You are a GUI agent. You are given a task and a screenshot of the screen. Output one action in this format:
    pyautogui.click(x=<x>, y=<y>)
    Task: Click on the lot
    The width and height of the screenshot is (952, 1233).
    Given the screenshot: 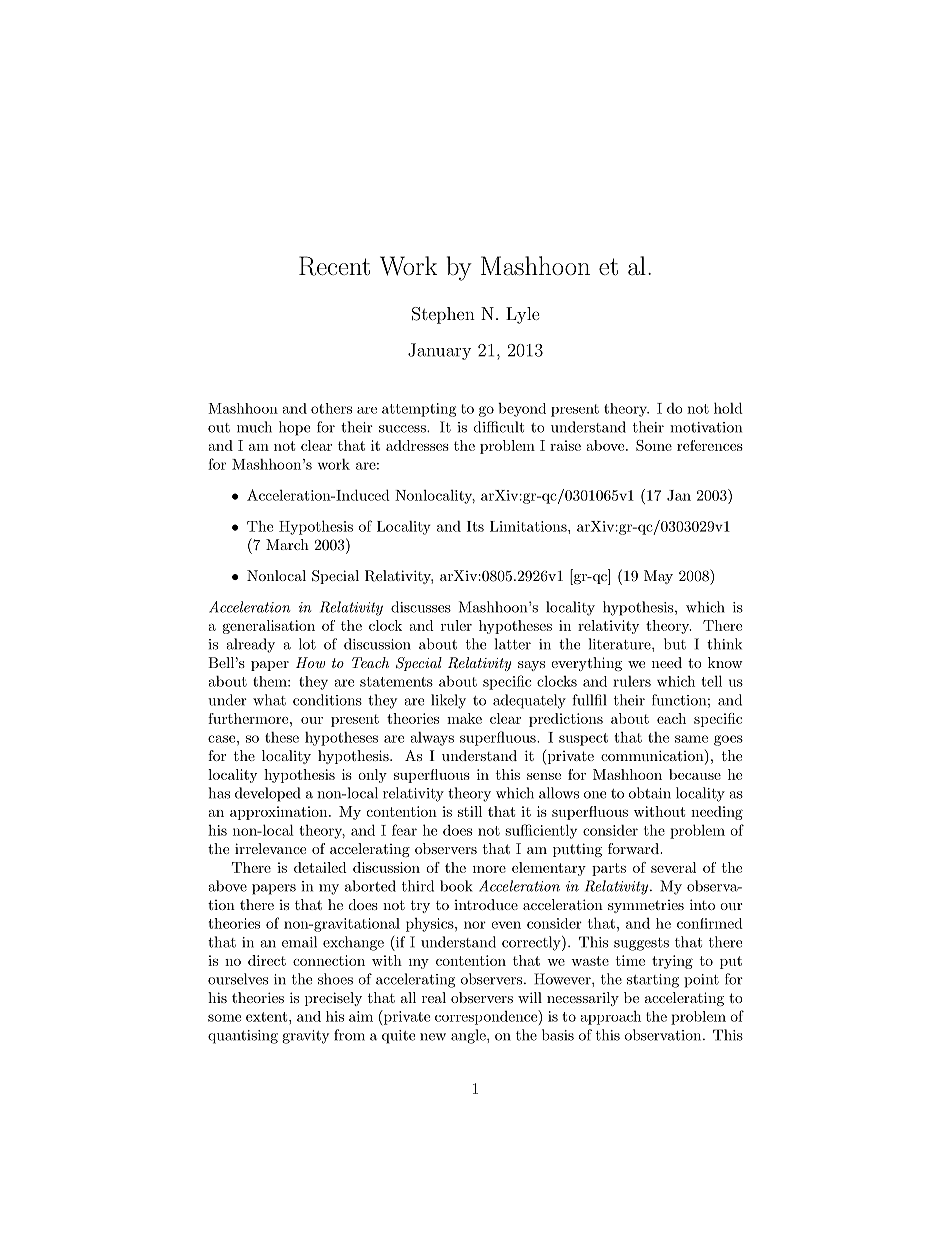 What is the action you would take?
    pyautogui.click(x=307, y=644)
